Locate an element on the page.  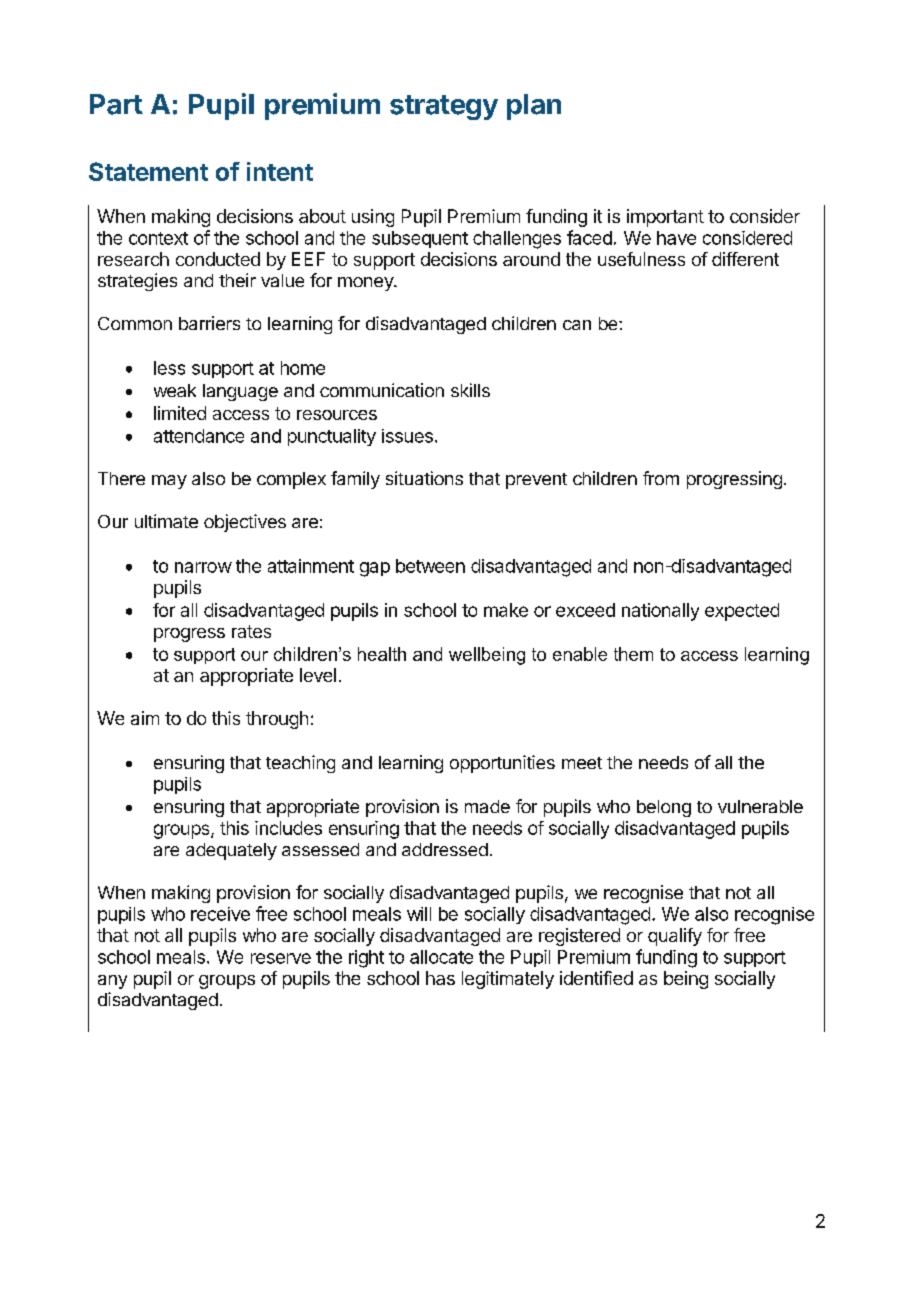
skills is located at coordinates (470, 390).
